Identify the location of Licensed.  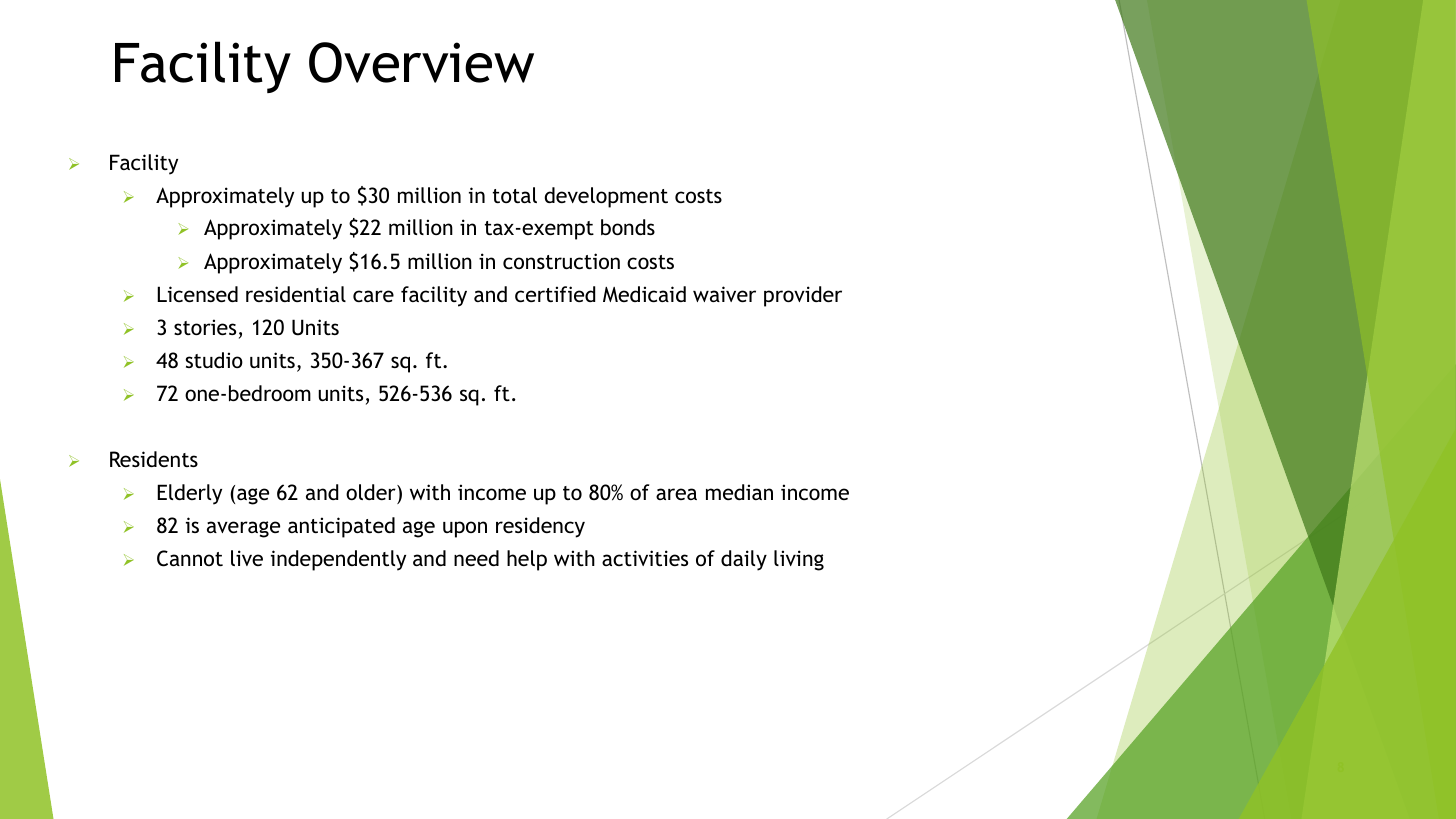
(197, 294).
